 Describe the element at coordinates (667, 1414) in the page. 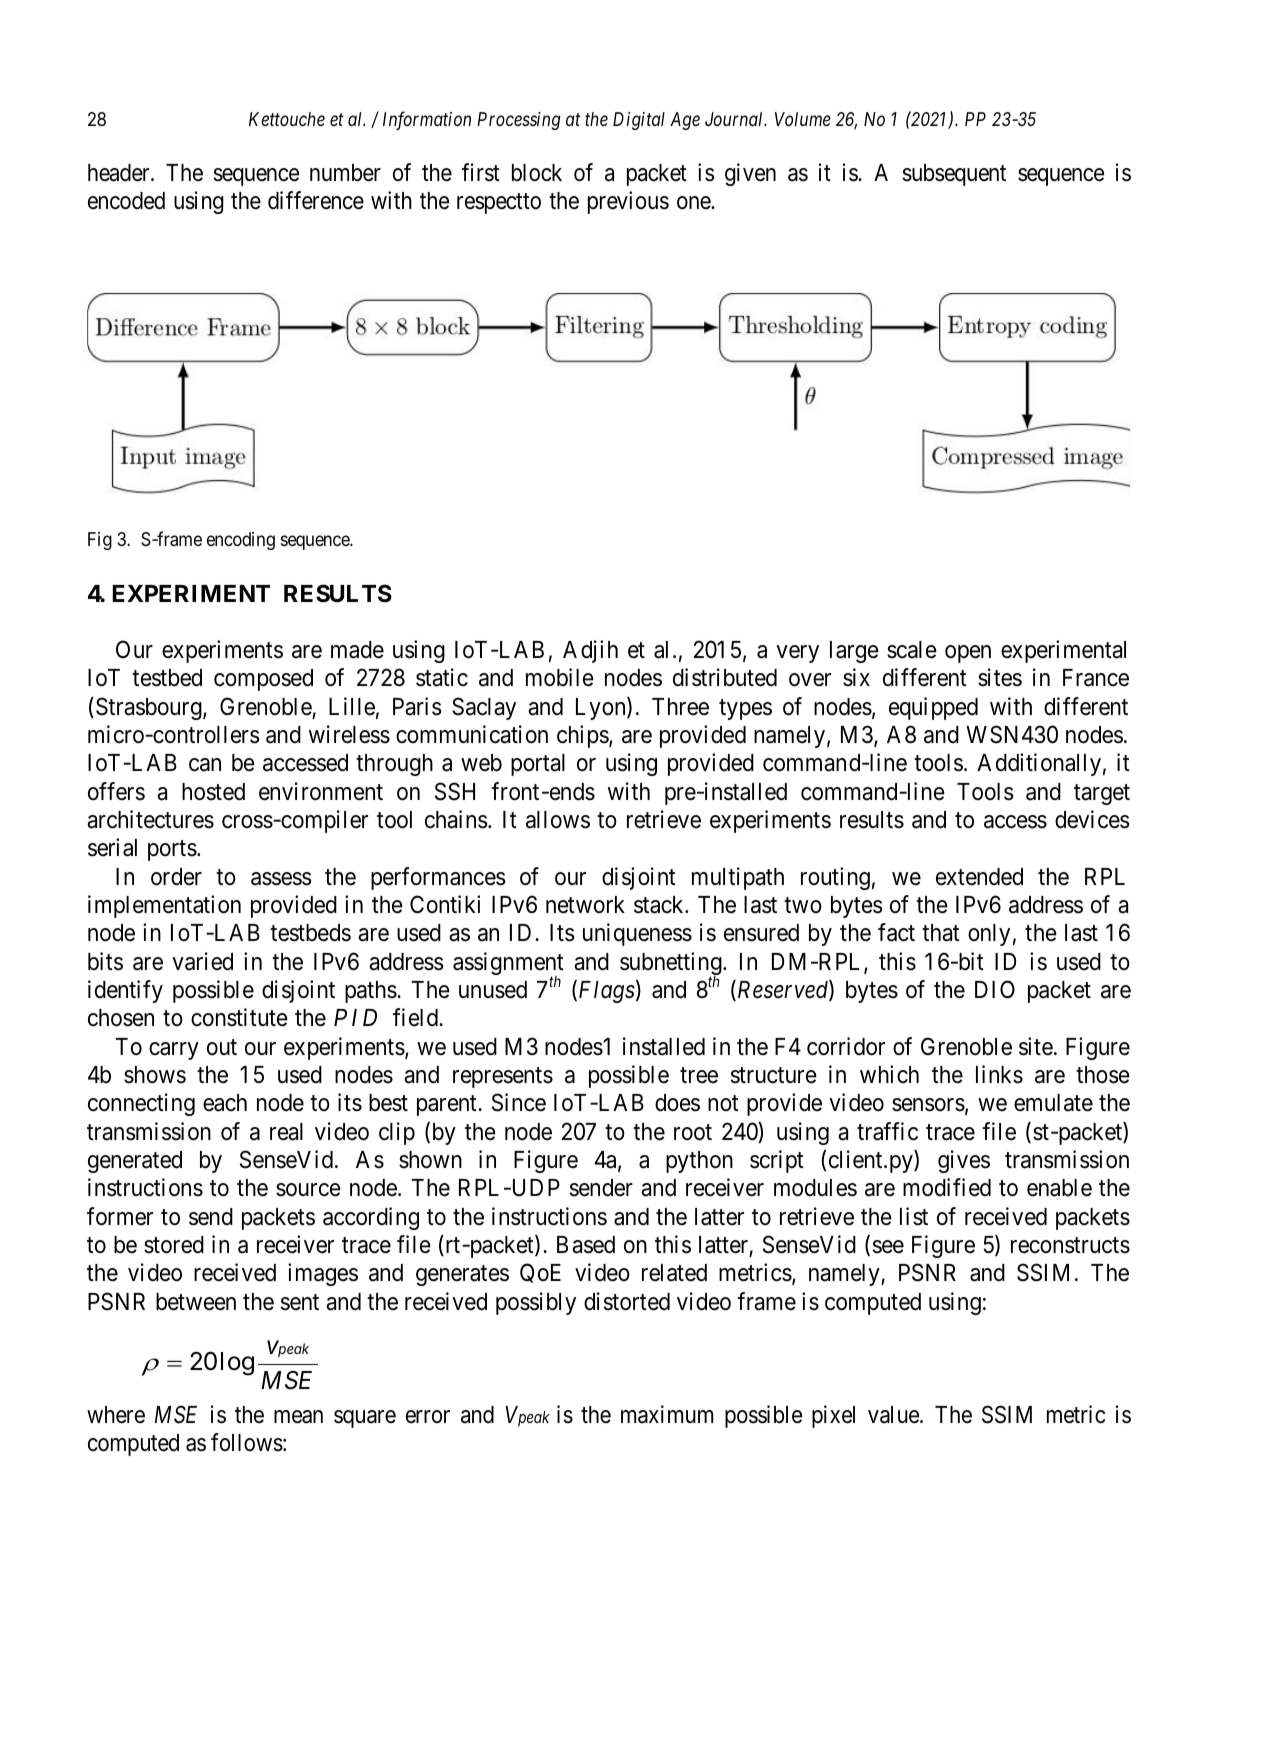

I see `maximum` at that location.
